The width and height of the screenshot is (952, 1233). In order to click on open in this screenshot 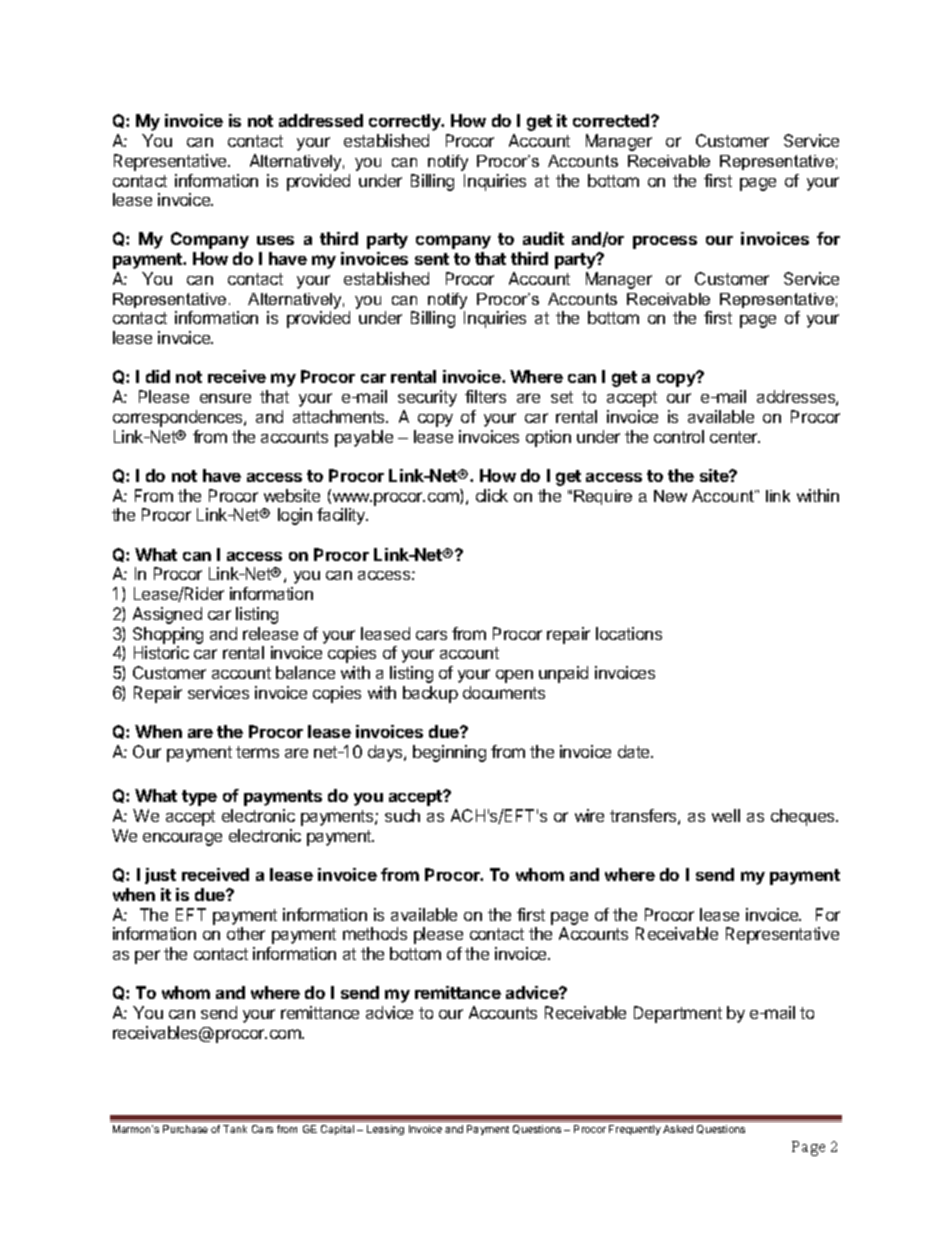, I will do `click(514, 676)`.
